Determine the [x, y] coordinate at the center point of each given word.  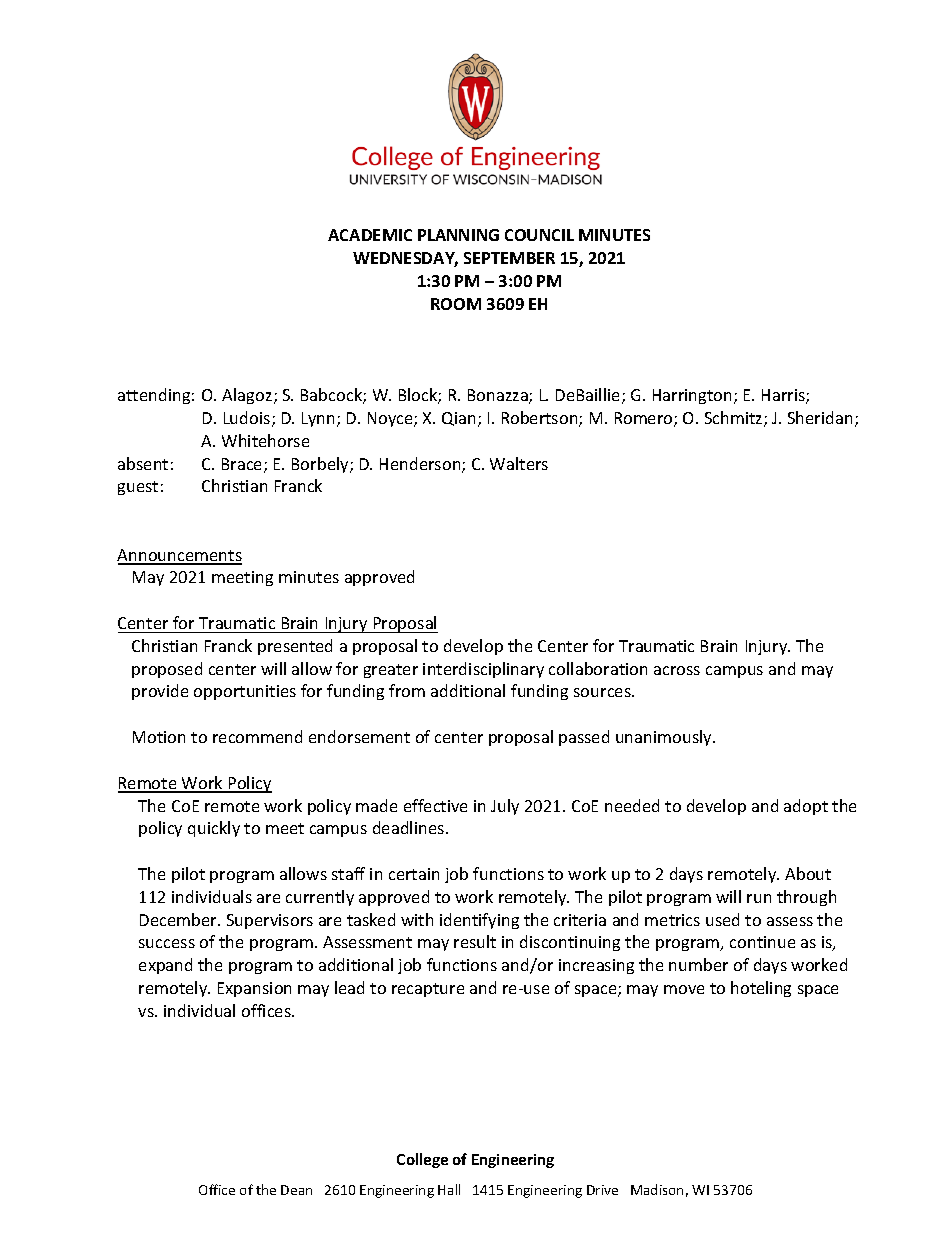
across [677, 670]
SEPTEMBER [509, 258]
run [759, 898]
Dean [296, 1190]
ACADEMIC [370, 235]
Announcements [179, 556]
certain [414, 874]
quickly [214, 829]
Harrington [692, 396]
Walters [519, 463]
